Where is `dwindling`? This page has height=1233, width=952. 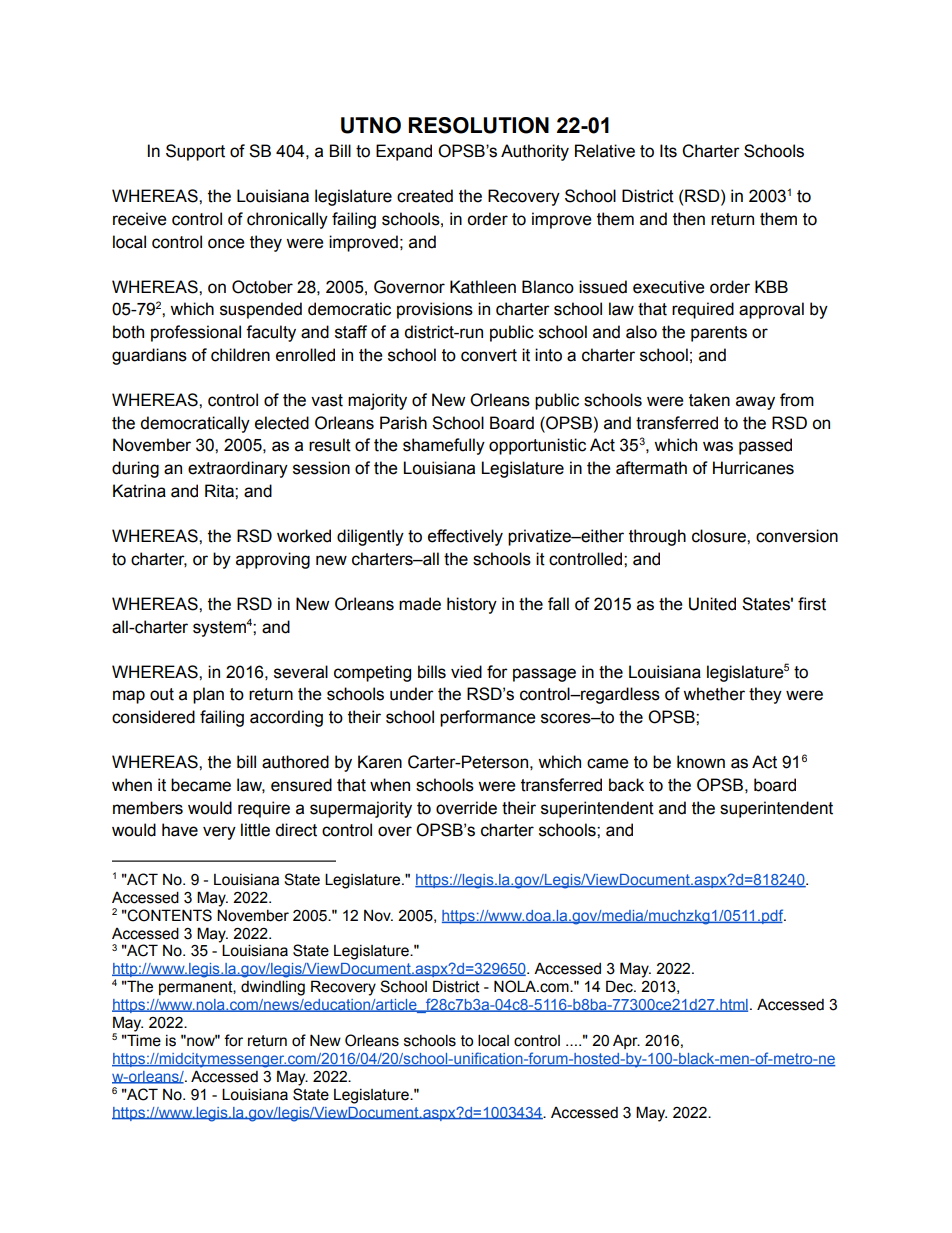 dwindling is located at coordinates (273, 988).
